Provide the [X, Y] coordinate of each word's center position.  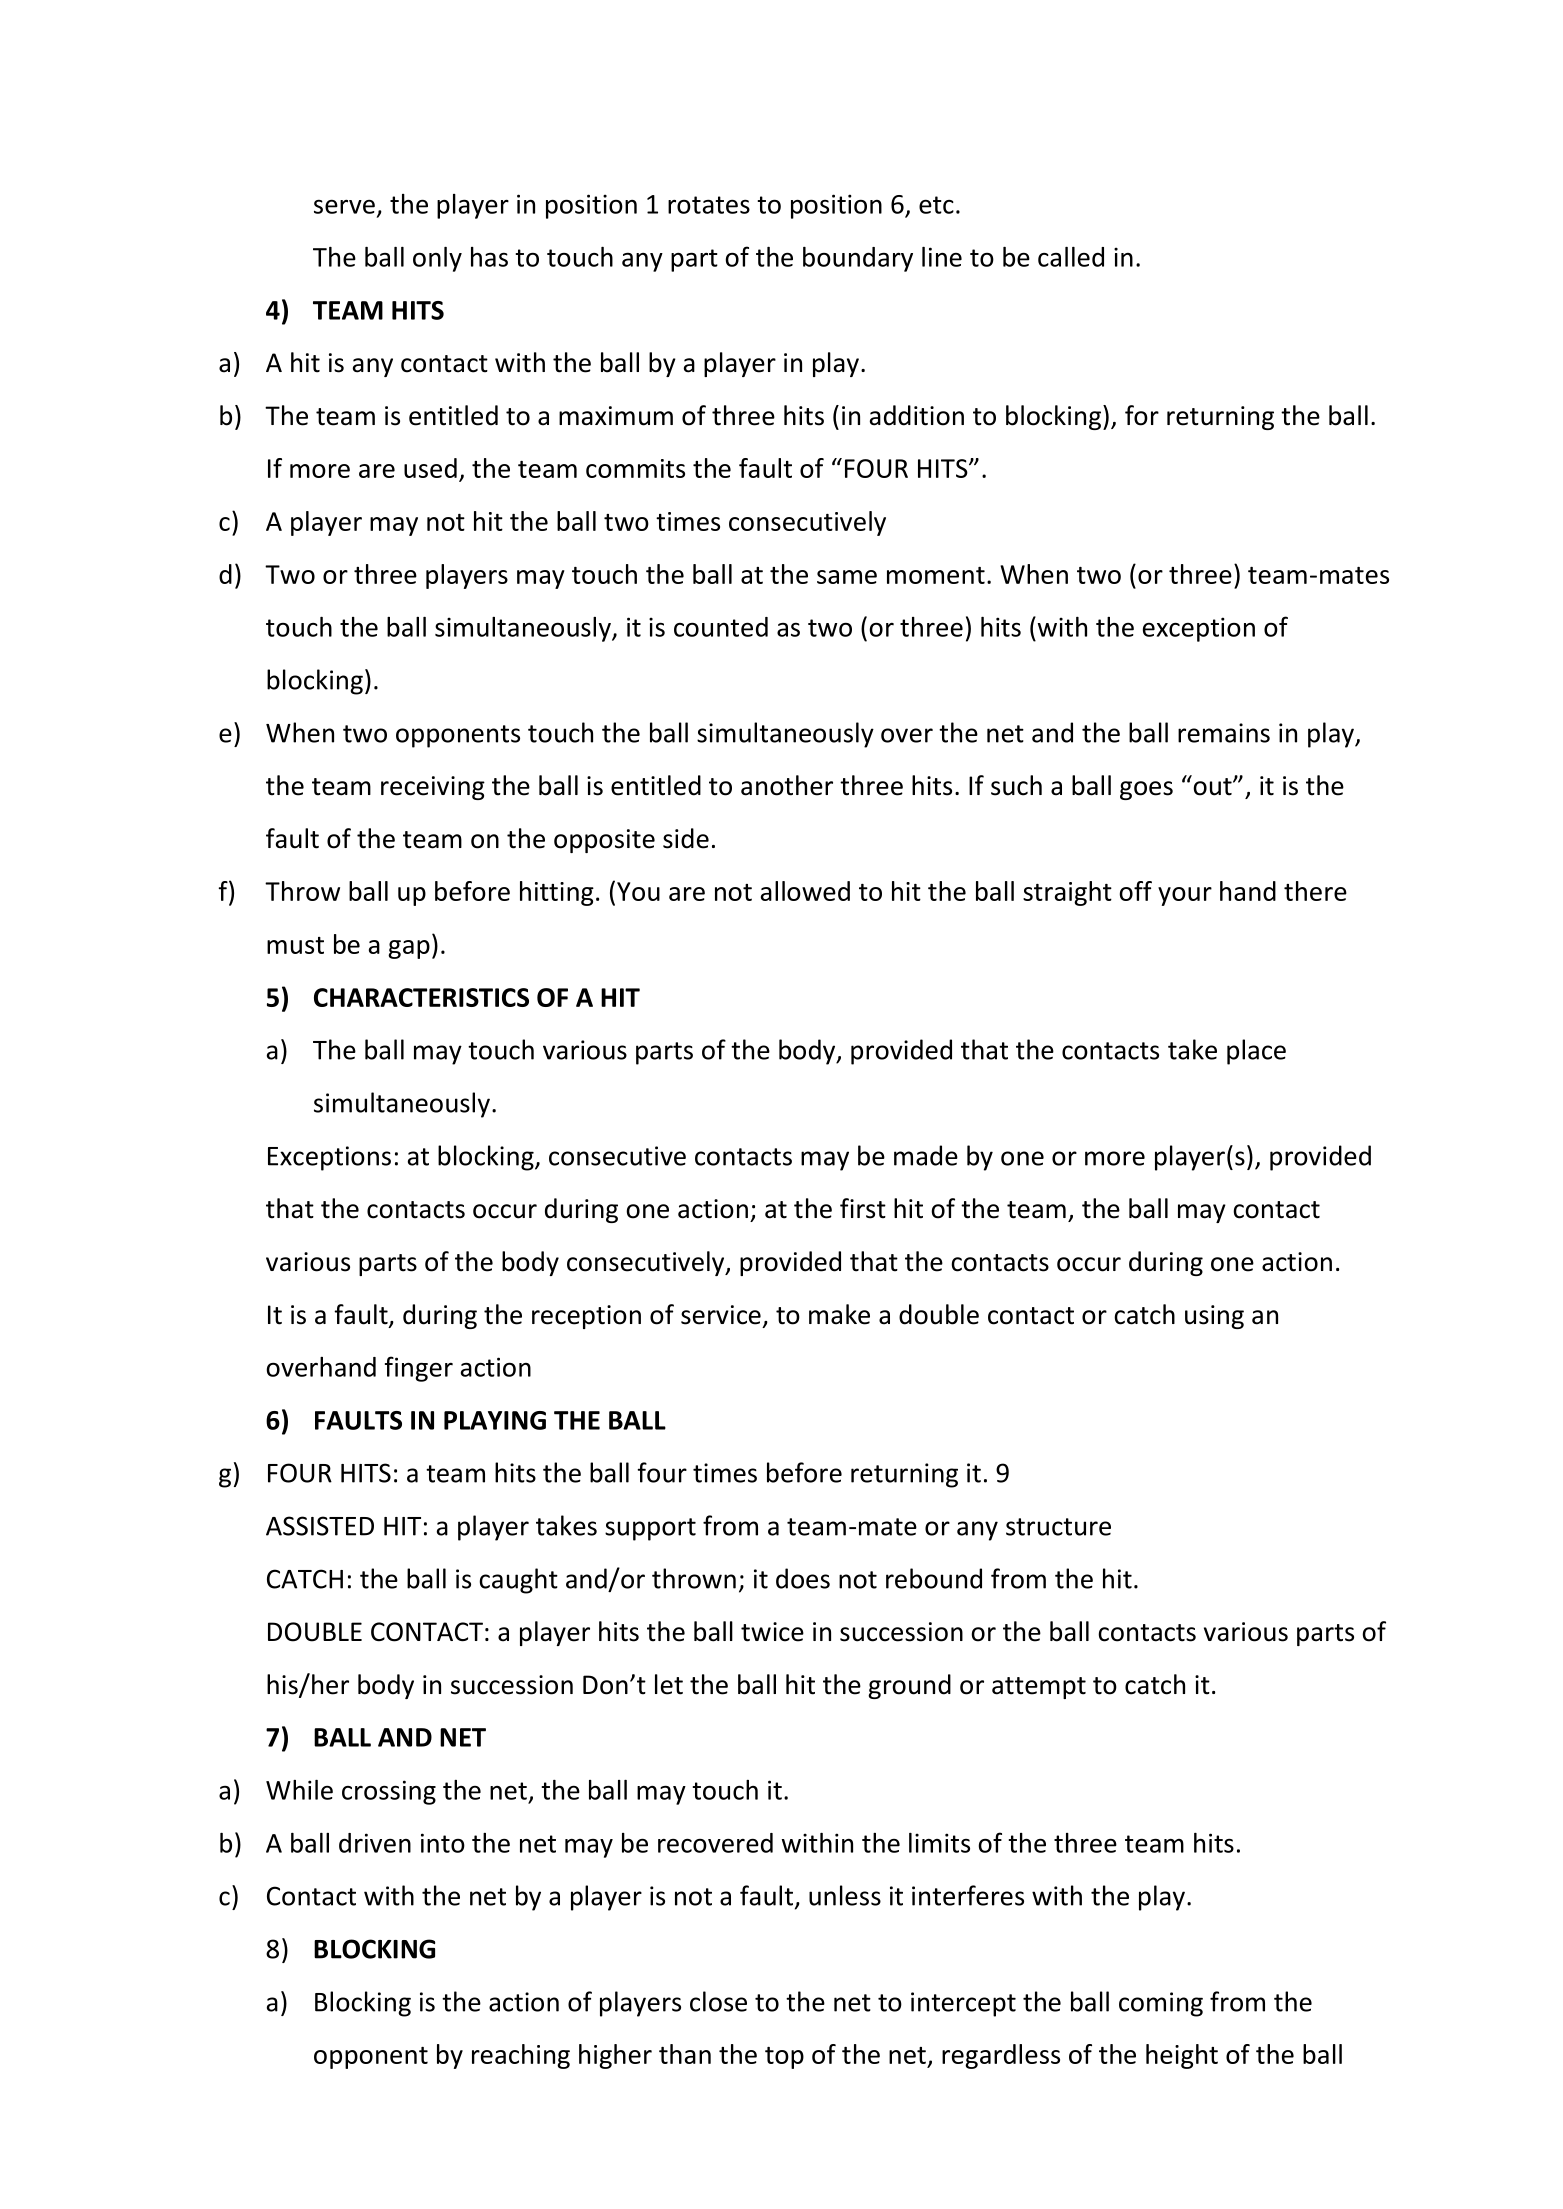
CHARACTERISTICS [421, 997]
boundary [858, 259]
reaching [521, 2056]
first [863, 1208]
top [784, 2058]
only [437, 259]
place [1256, 1052]
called [1071, 257]
